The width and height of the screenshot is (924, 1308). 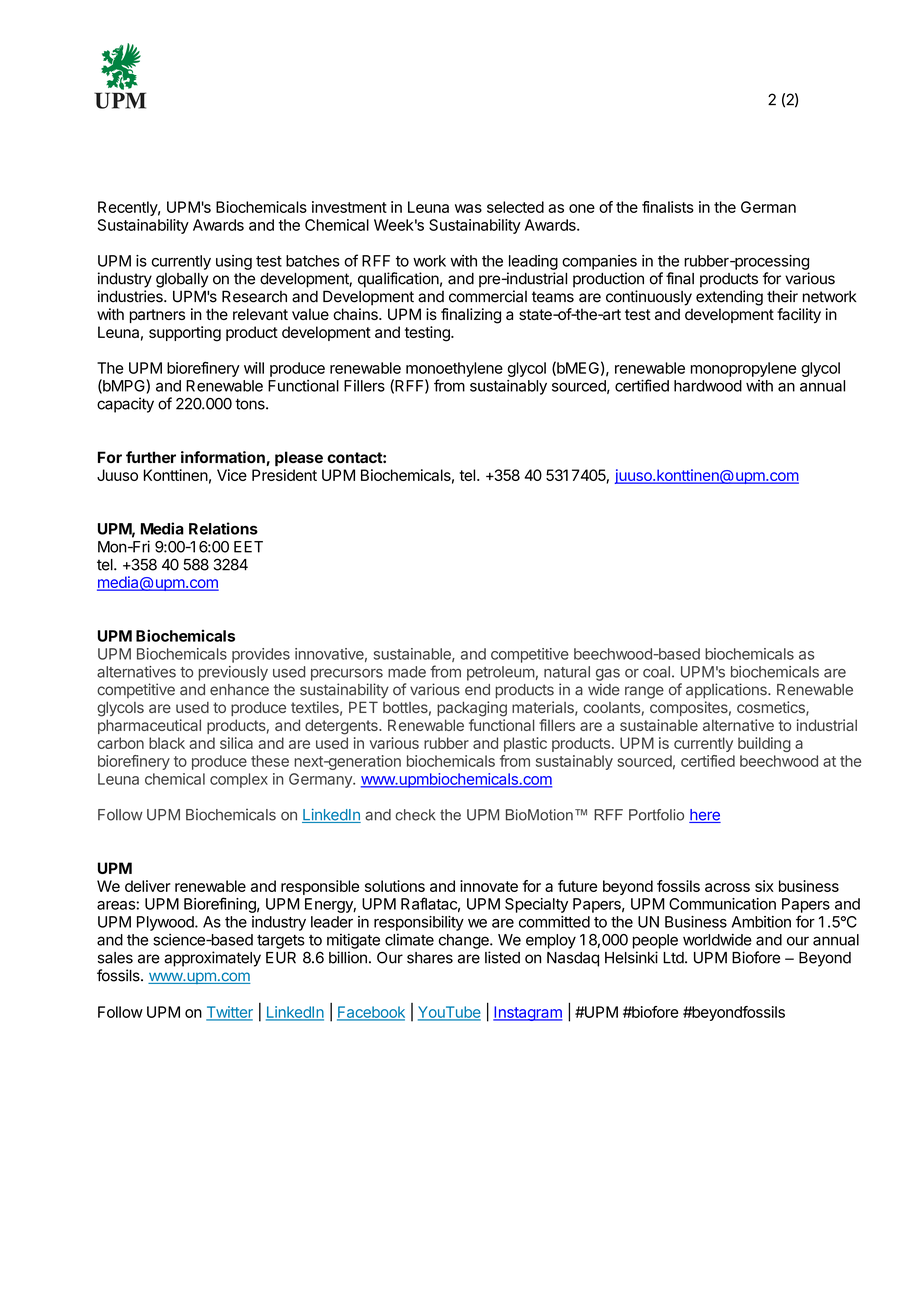 What do you see at coordinates (299, 459) in the screenshot?
I see `please` at bounding box center [299, 459].
